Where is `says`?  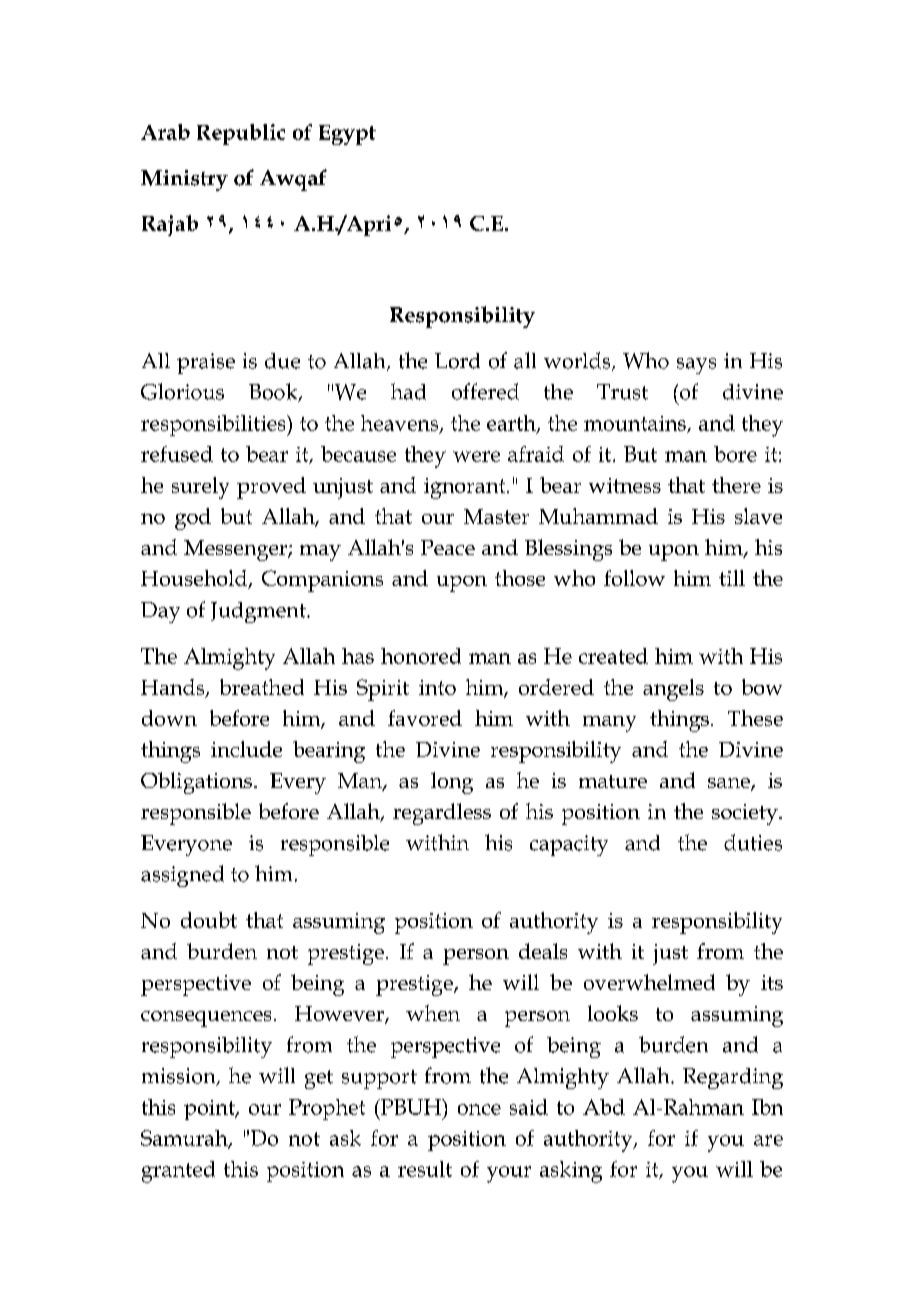
says is located at coordinates (696, 366).
